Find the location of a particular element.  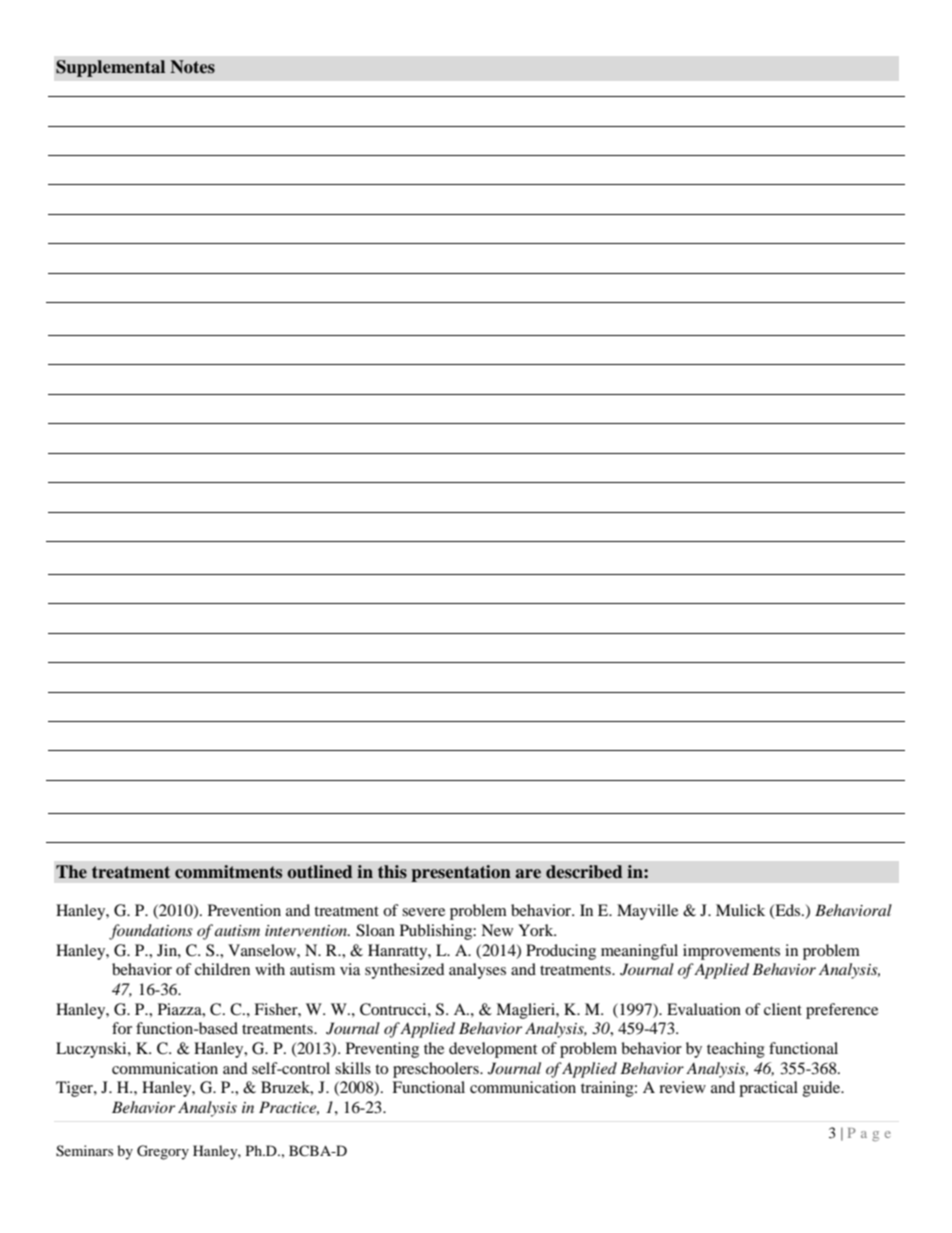

presentation is located at coordinates (461, 873).
